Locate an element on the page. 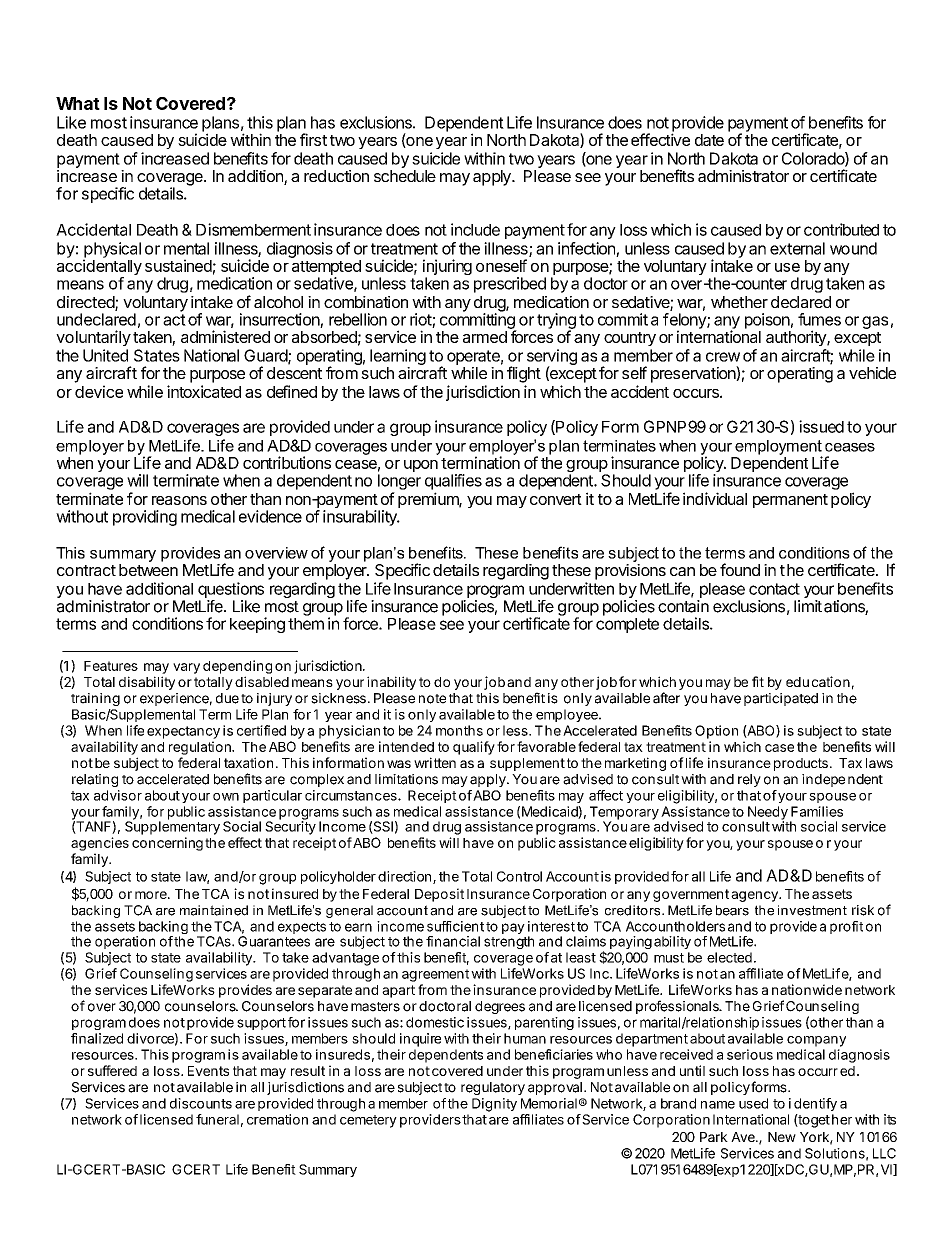  qualify is located at coordinates (474, 748).
